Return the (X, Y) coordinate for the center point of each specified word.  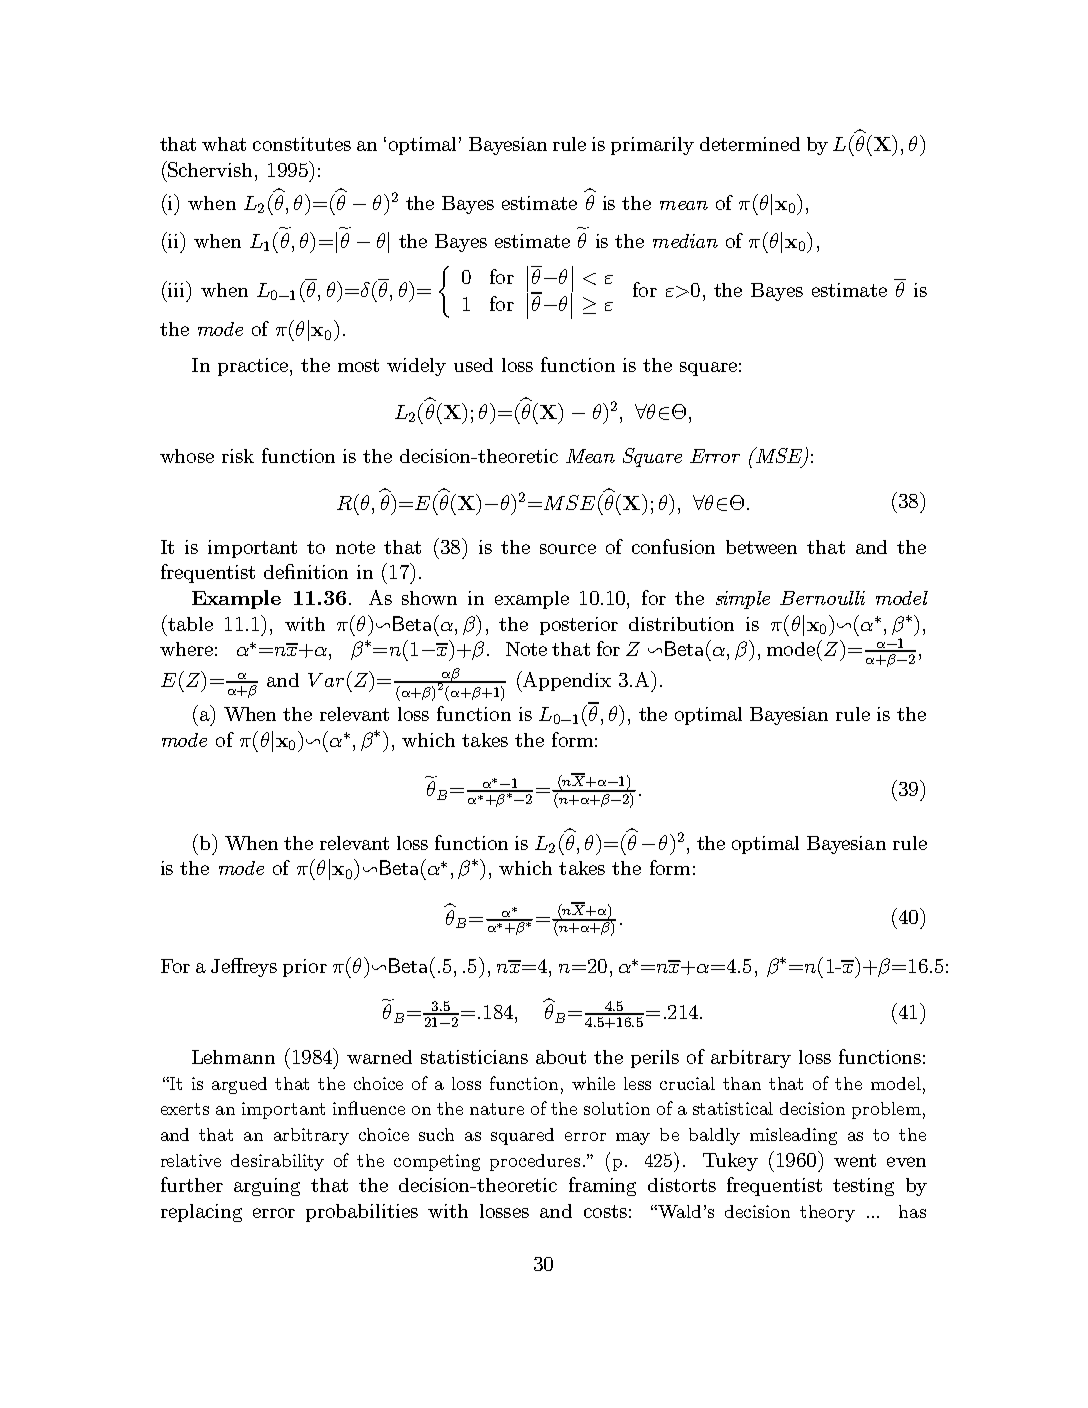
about (561, 1057)
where (186, 649)
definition (306, 571)
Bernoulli (822, 598)
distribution (681, 624)
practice (254, 367)
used (473, 365)
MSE (779, 456)
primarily (652, 146)
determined (750, 144)
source (568, 549)
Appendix (566, 681)
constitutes (302, 144)
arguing (267, 1187)
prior (305, 968)
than (742, 1083)
